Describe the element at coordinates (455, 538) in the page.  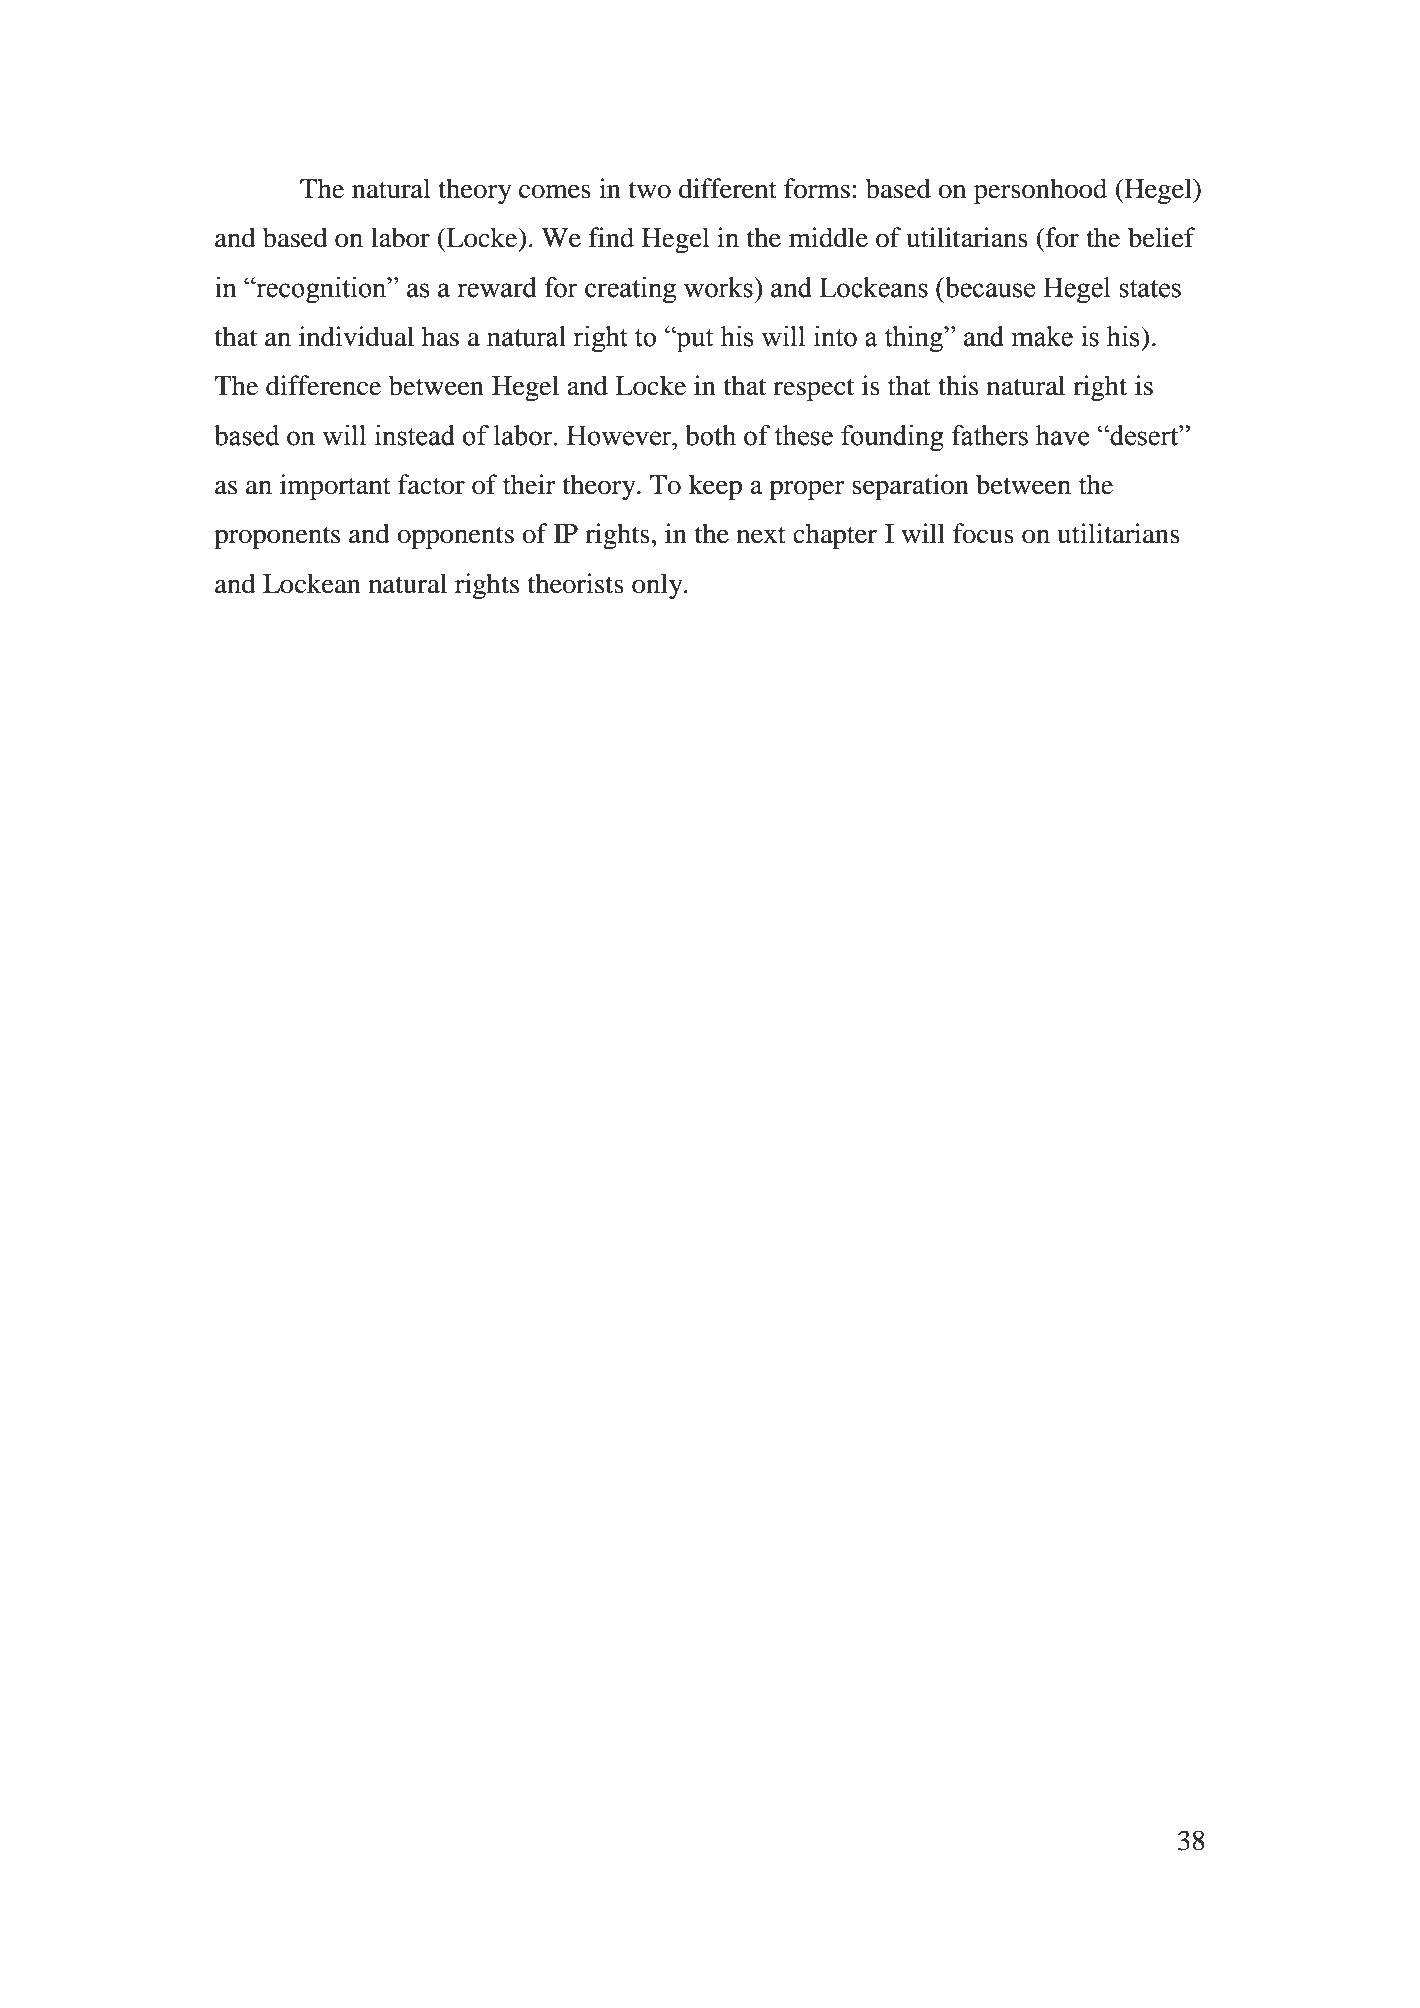
I see `opponents` at that location.
